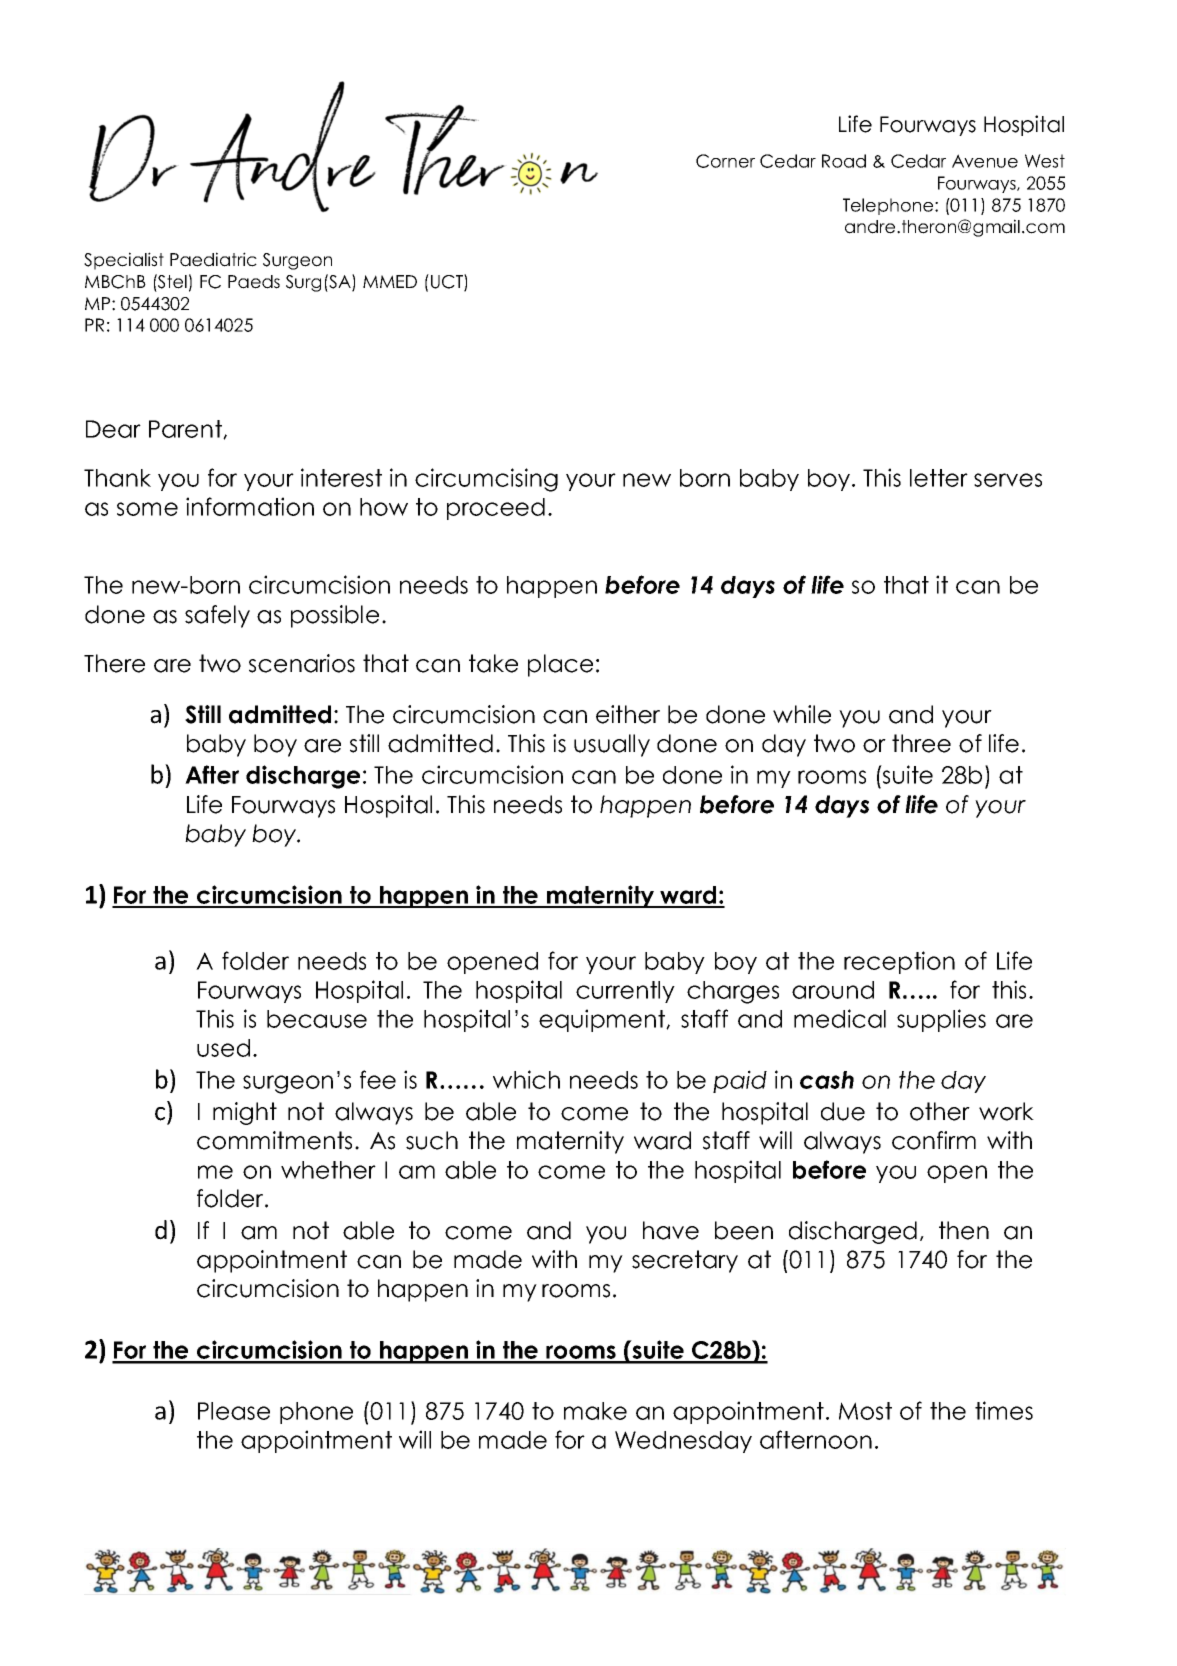  I want to click on Paediatric, so click(213, 259).
